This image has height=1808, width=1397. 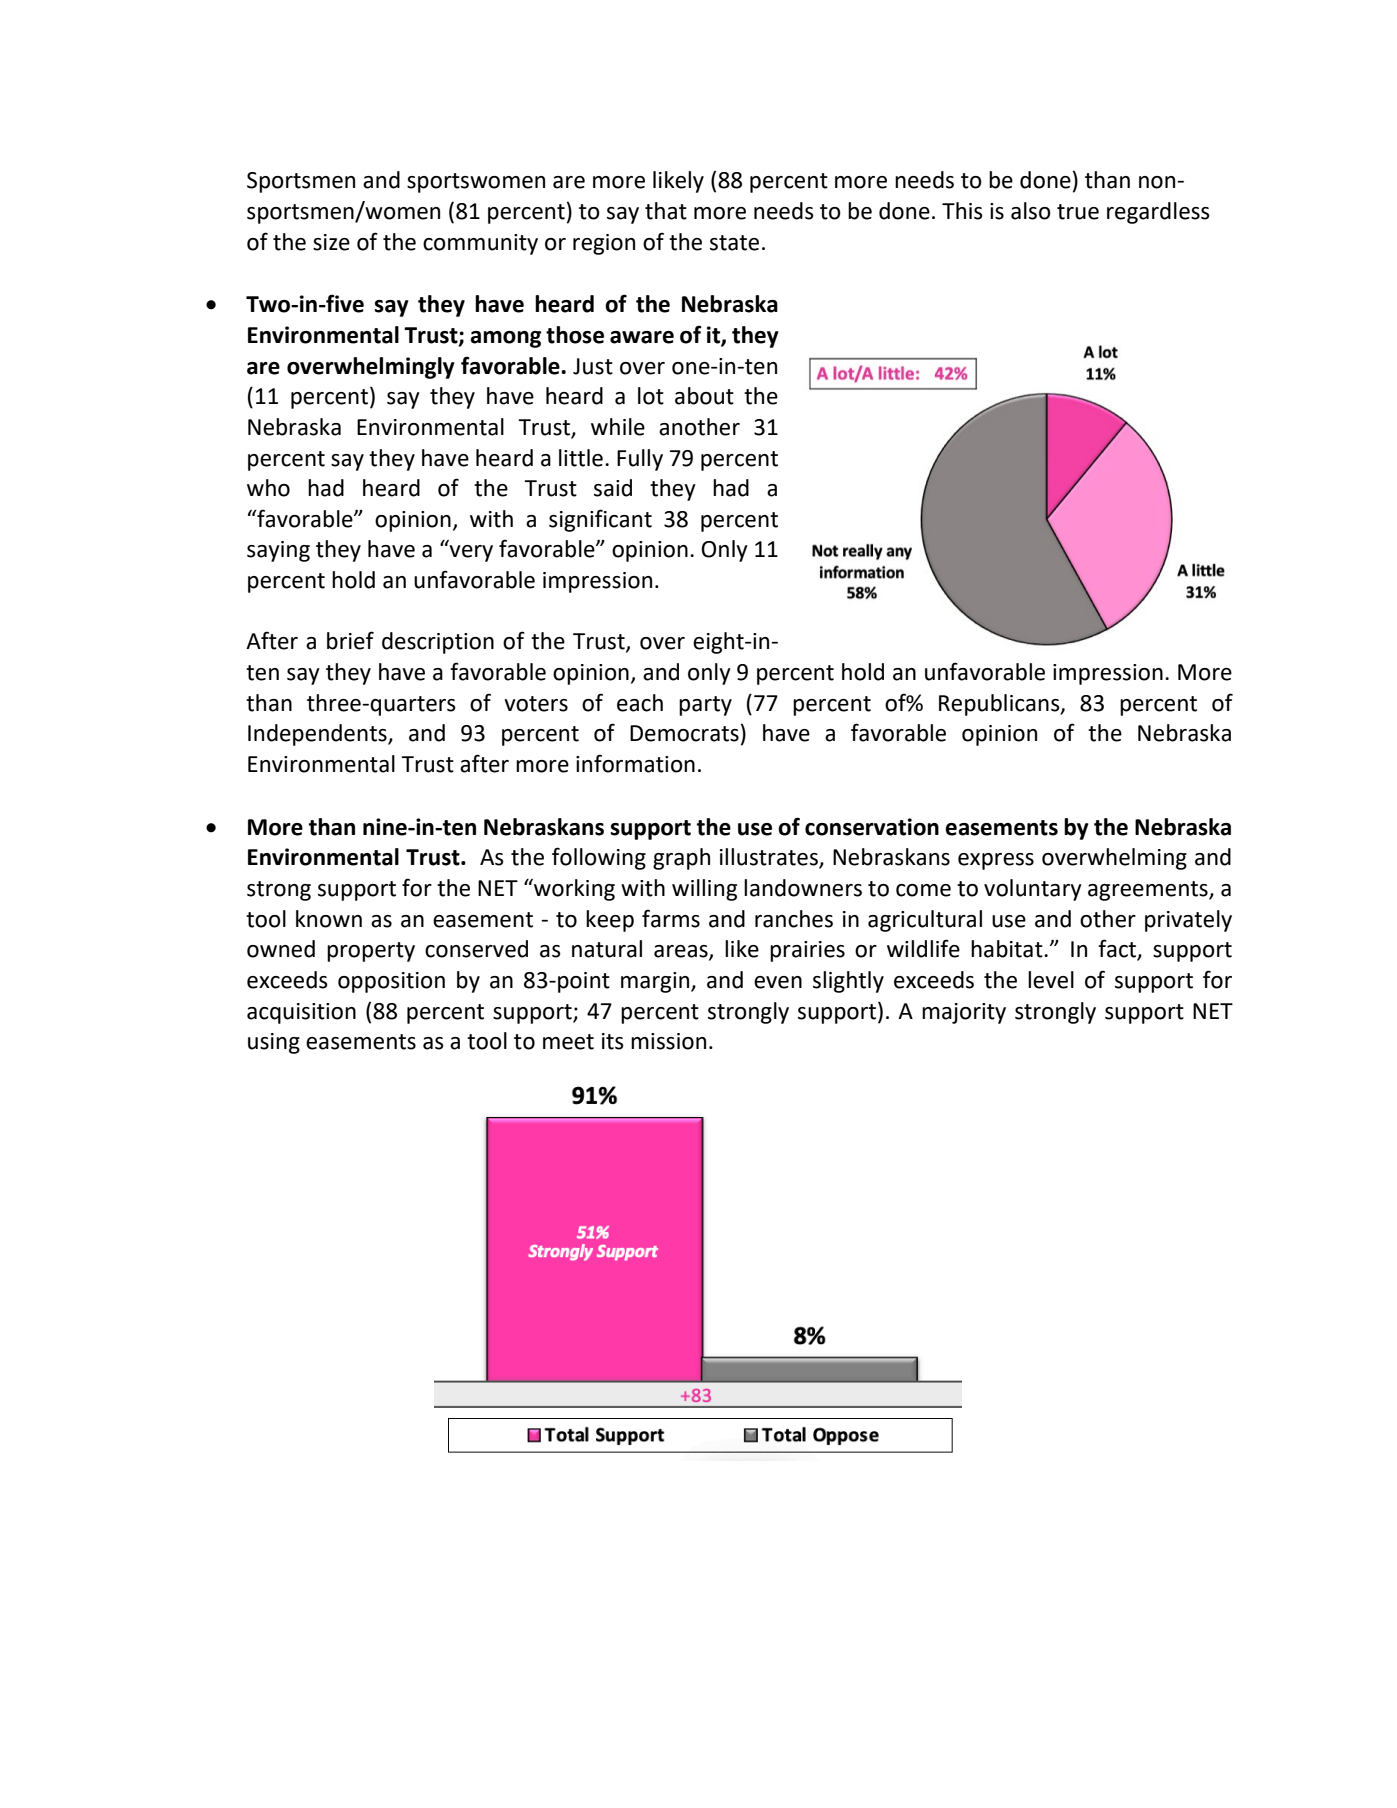 I want to click on mission, so click(x=668, y=1041).
